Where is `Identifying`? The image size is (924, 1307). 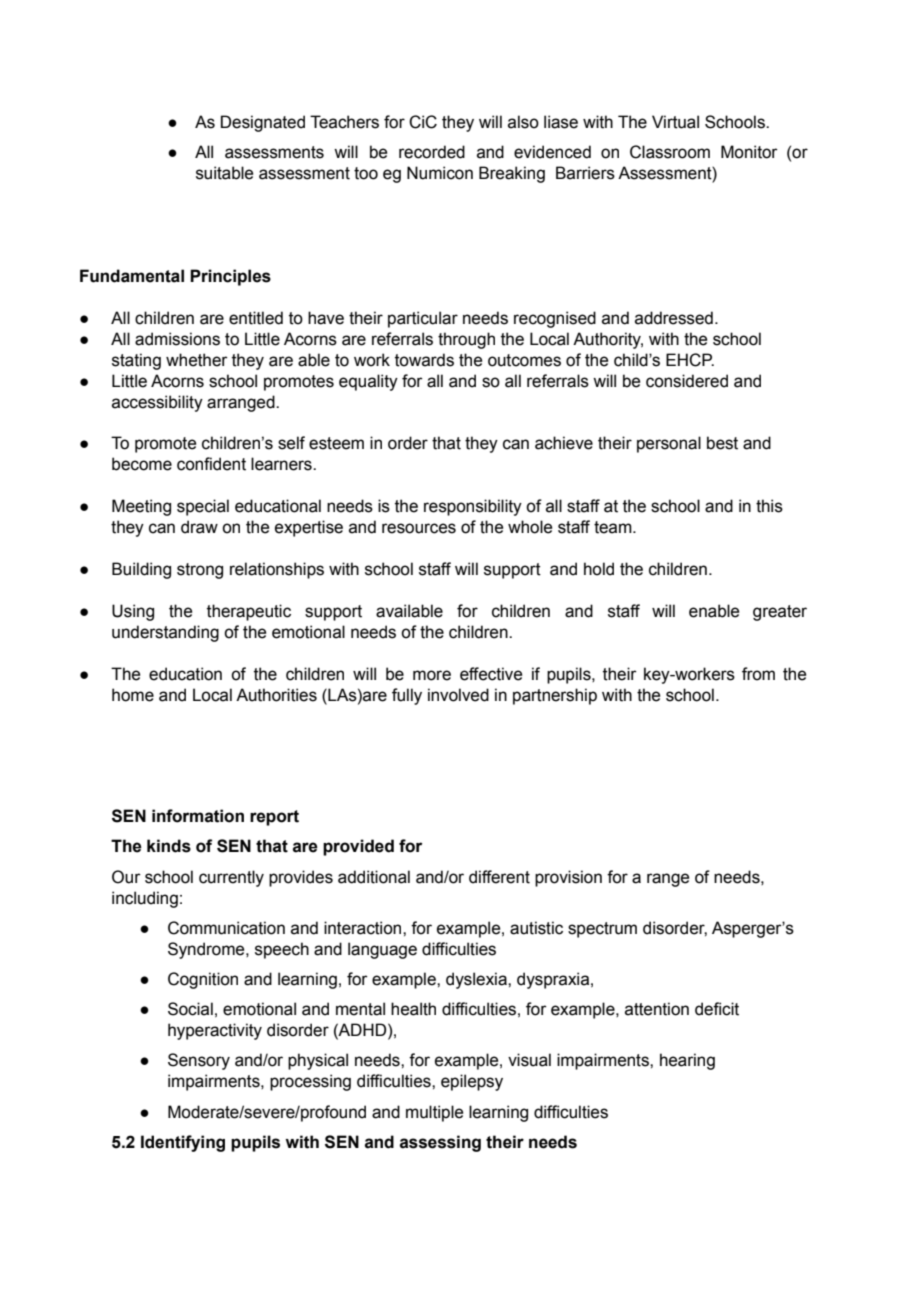 Identifying is located at coordinates (183, 1143).
